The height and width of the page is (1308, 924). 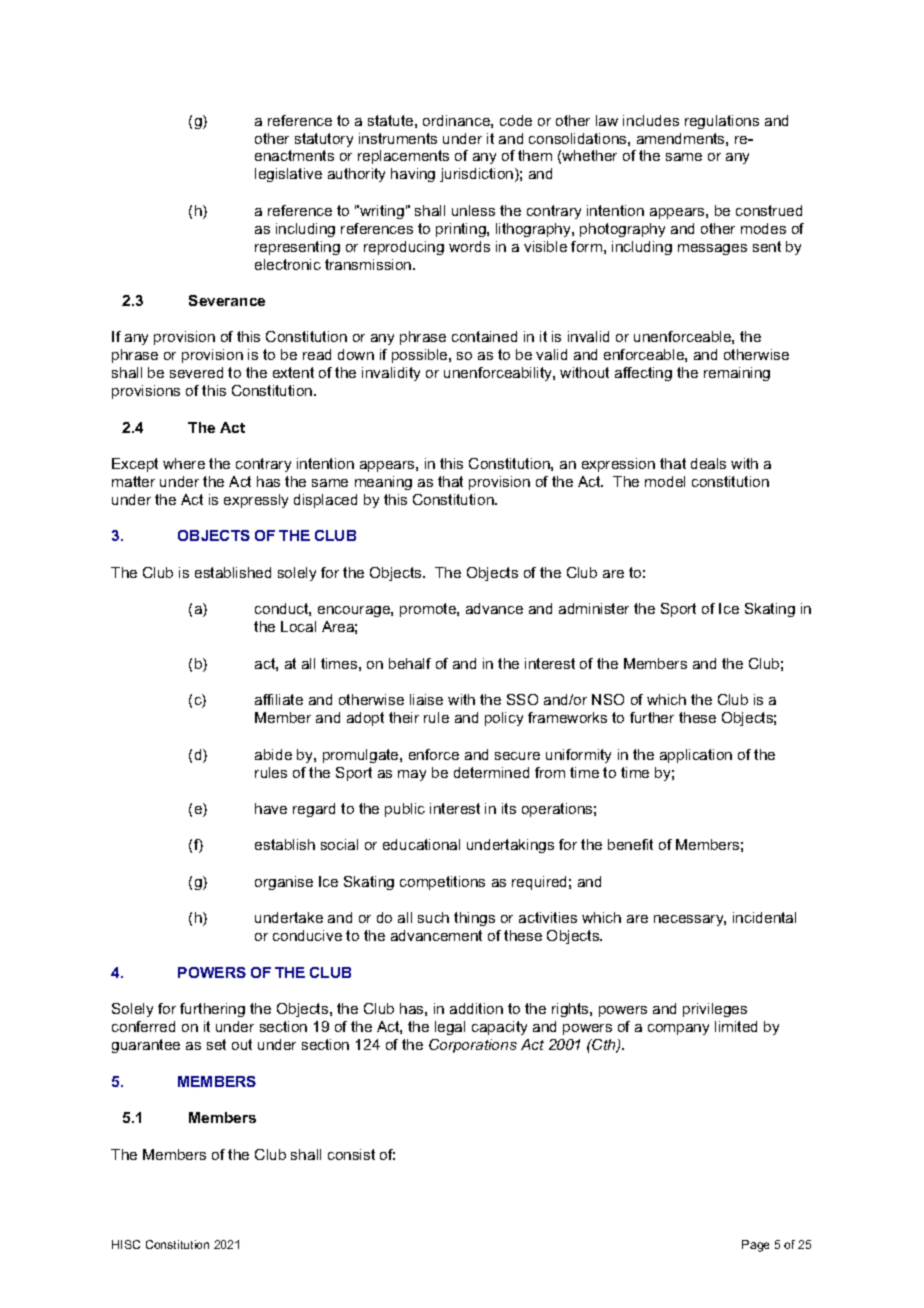 I want to click on expressly, so click(x=256, y=501).
